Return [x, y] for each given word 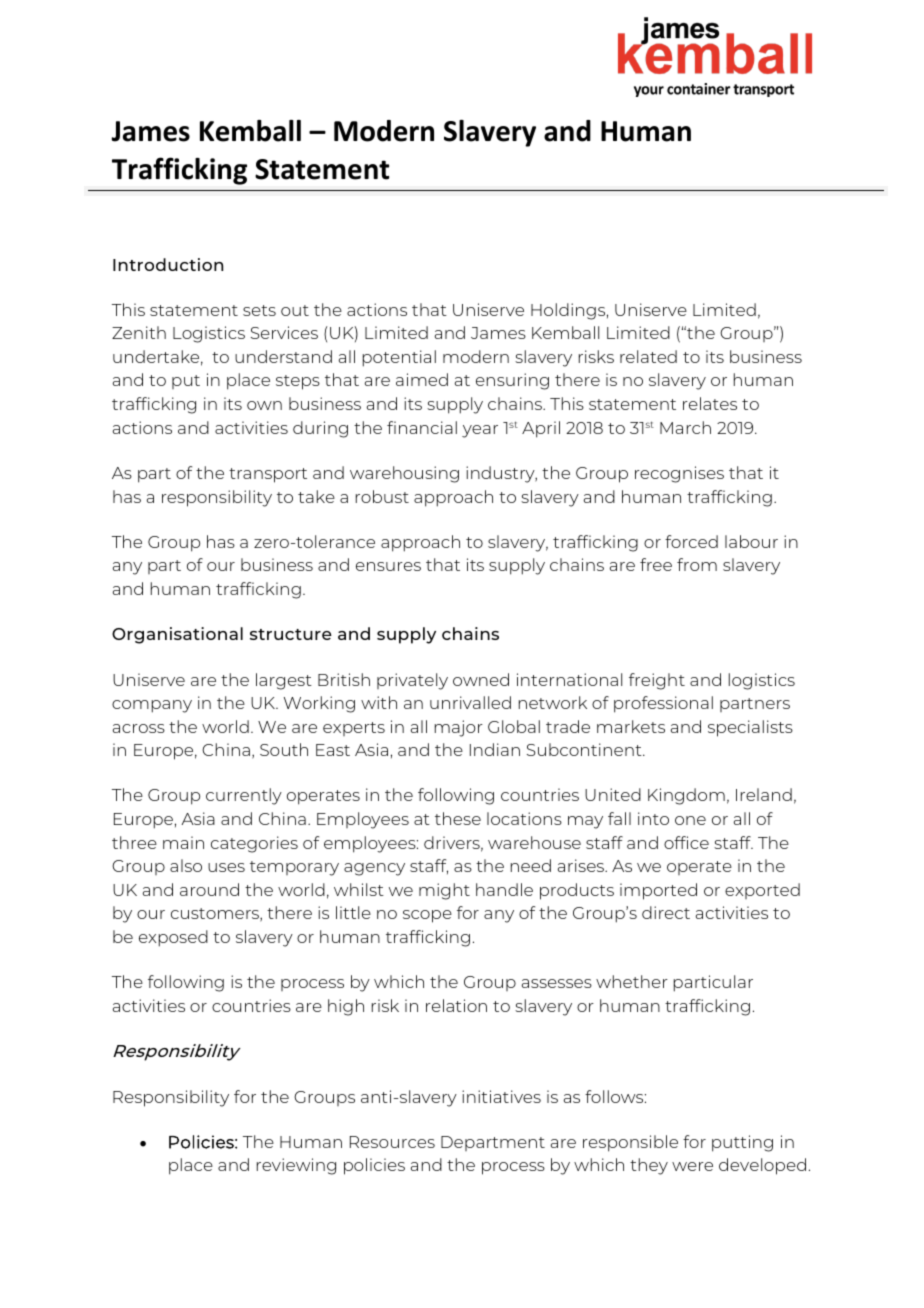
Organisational [177, 635]
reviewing [296, 1166]
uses [226, 867]
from [697, 564]
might [444, 891]
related [648, 356]
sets [259, 310]
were [692, 1166]
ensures [388, 566]
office [686, 842]
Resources [392, 1142]
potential [399, 358]
